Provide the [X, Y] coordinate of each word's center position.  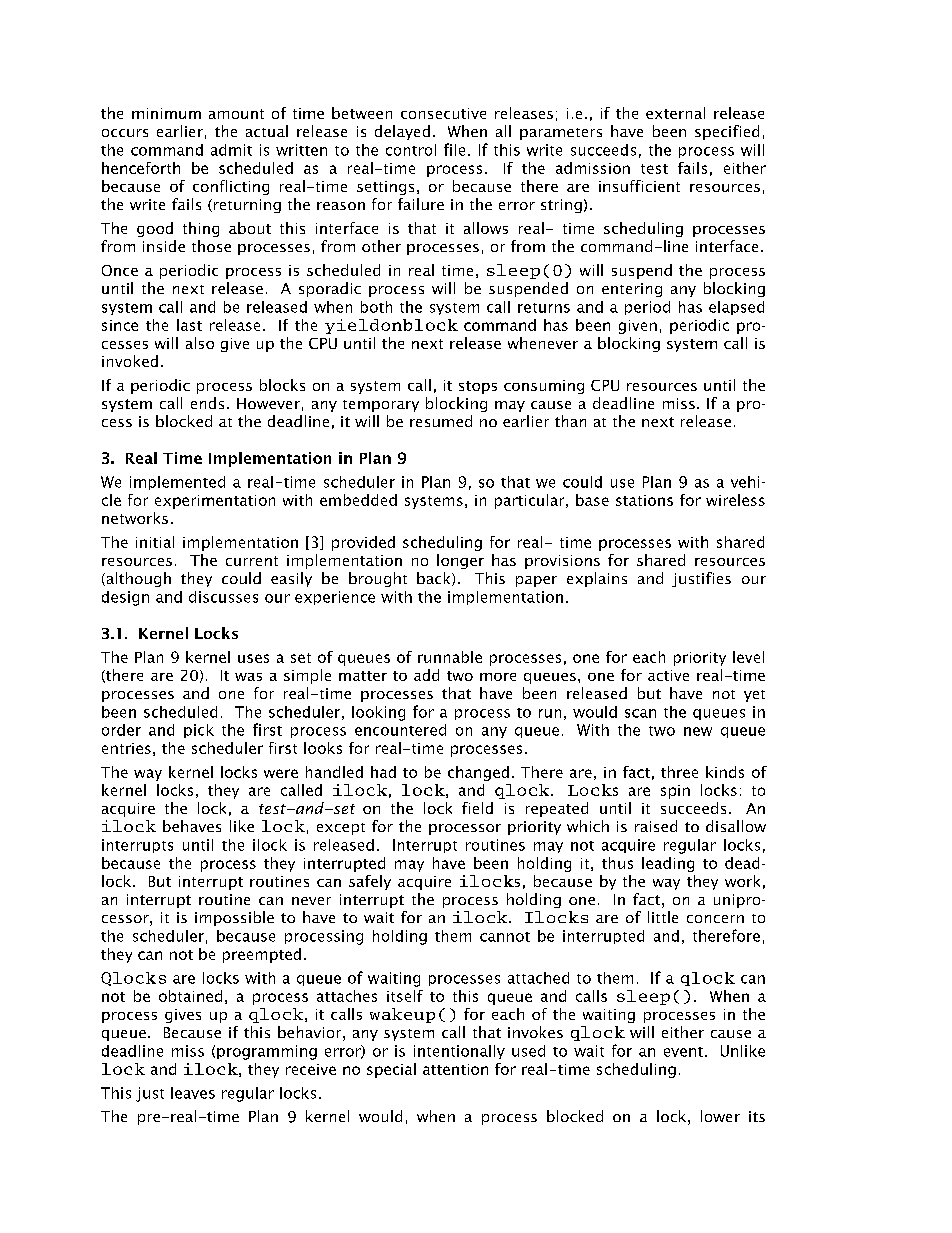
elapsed [736, 308]
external [675, 113]
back [435, 579]
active [668, 675]
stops [478, 387]
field [477, 808]
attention [455, 1069]
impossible [234, 918]
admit [231, 150]
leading [668, 864]
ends [207, 403]
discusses [223, 597]
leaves [193, 1093]
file [454, 149]
